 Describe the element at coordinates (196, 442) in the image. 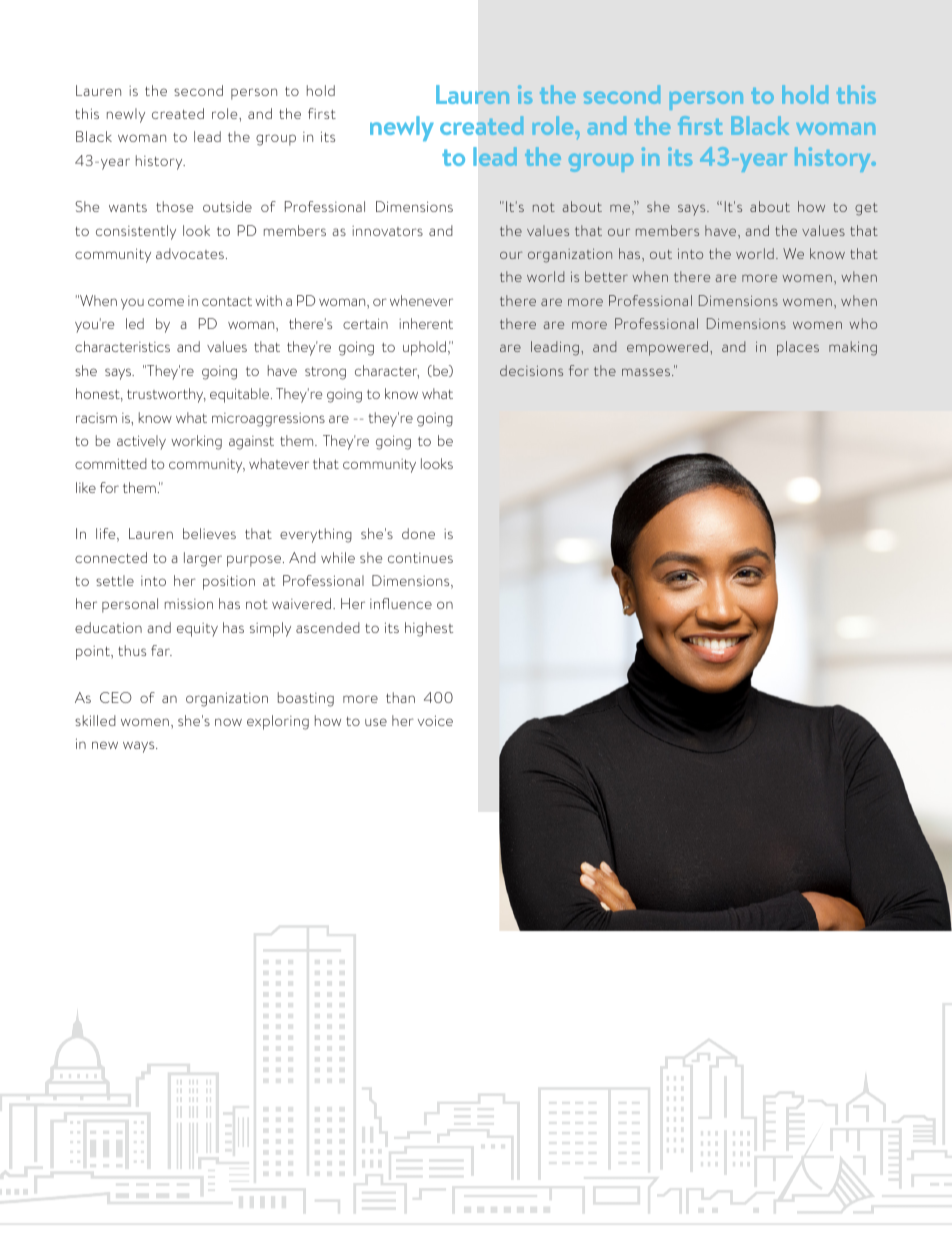

I see `working` at that location.
